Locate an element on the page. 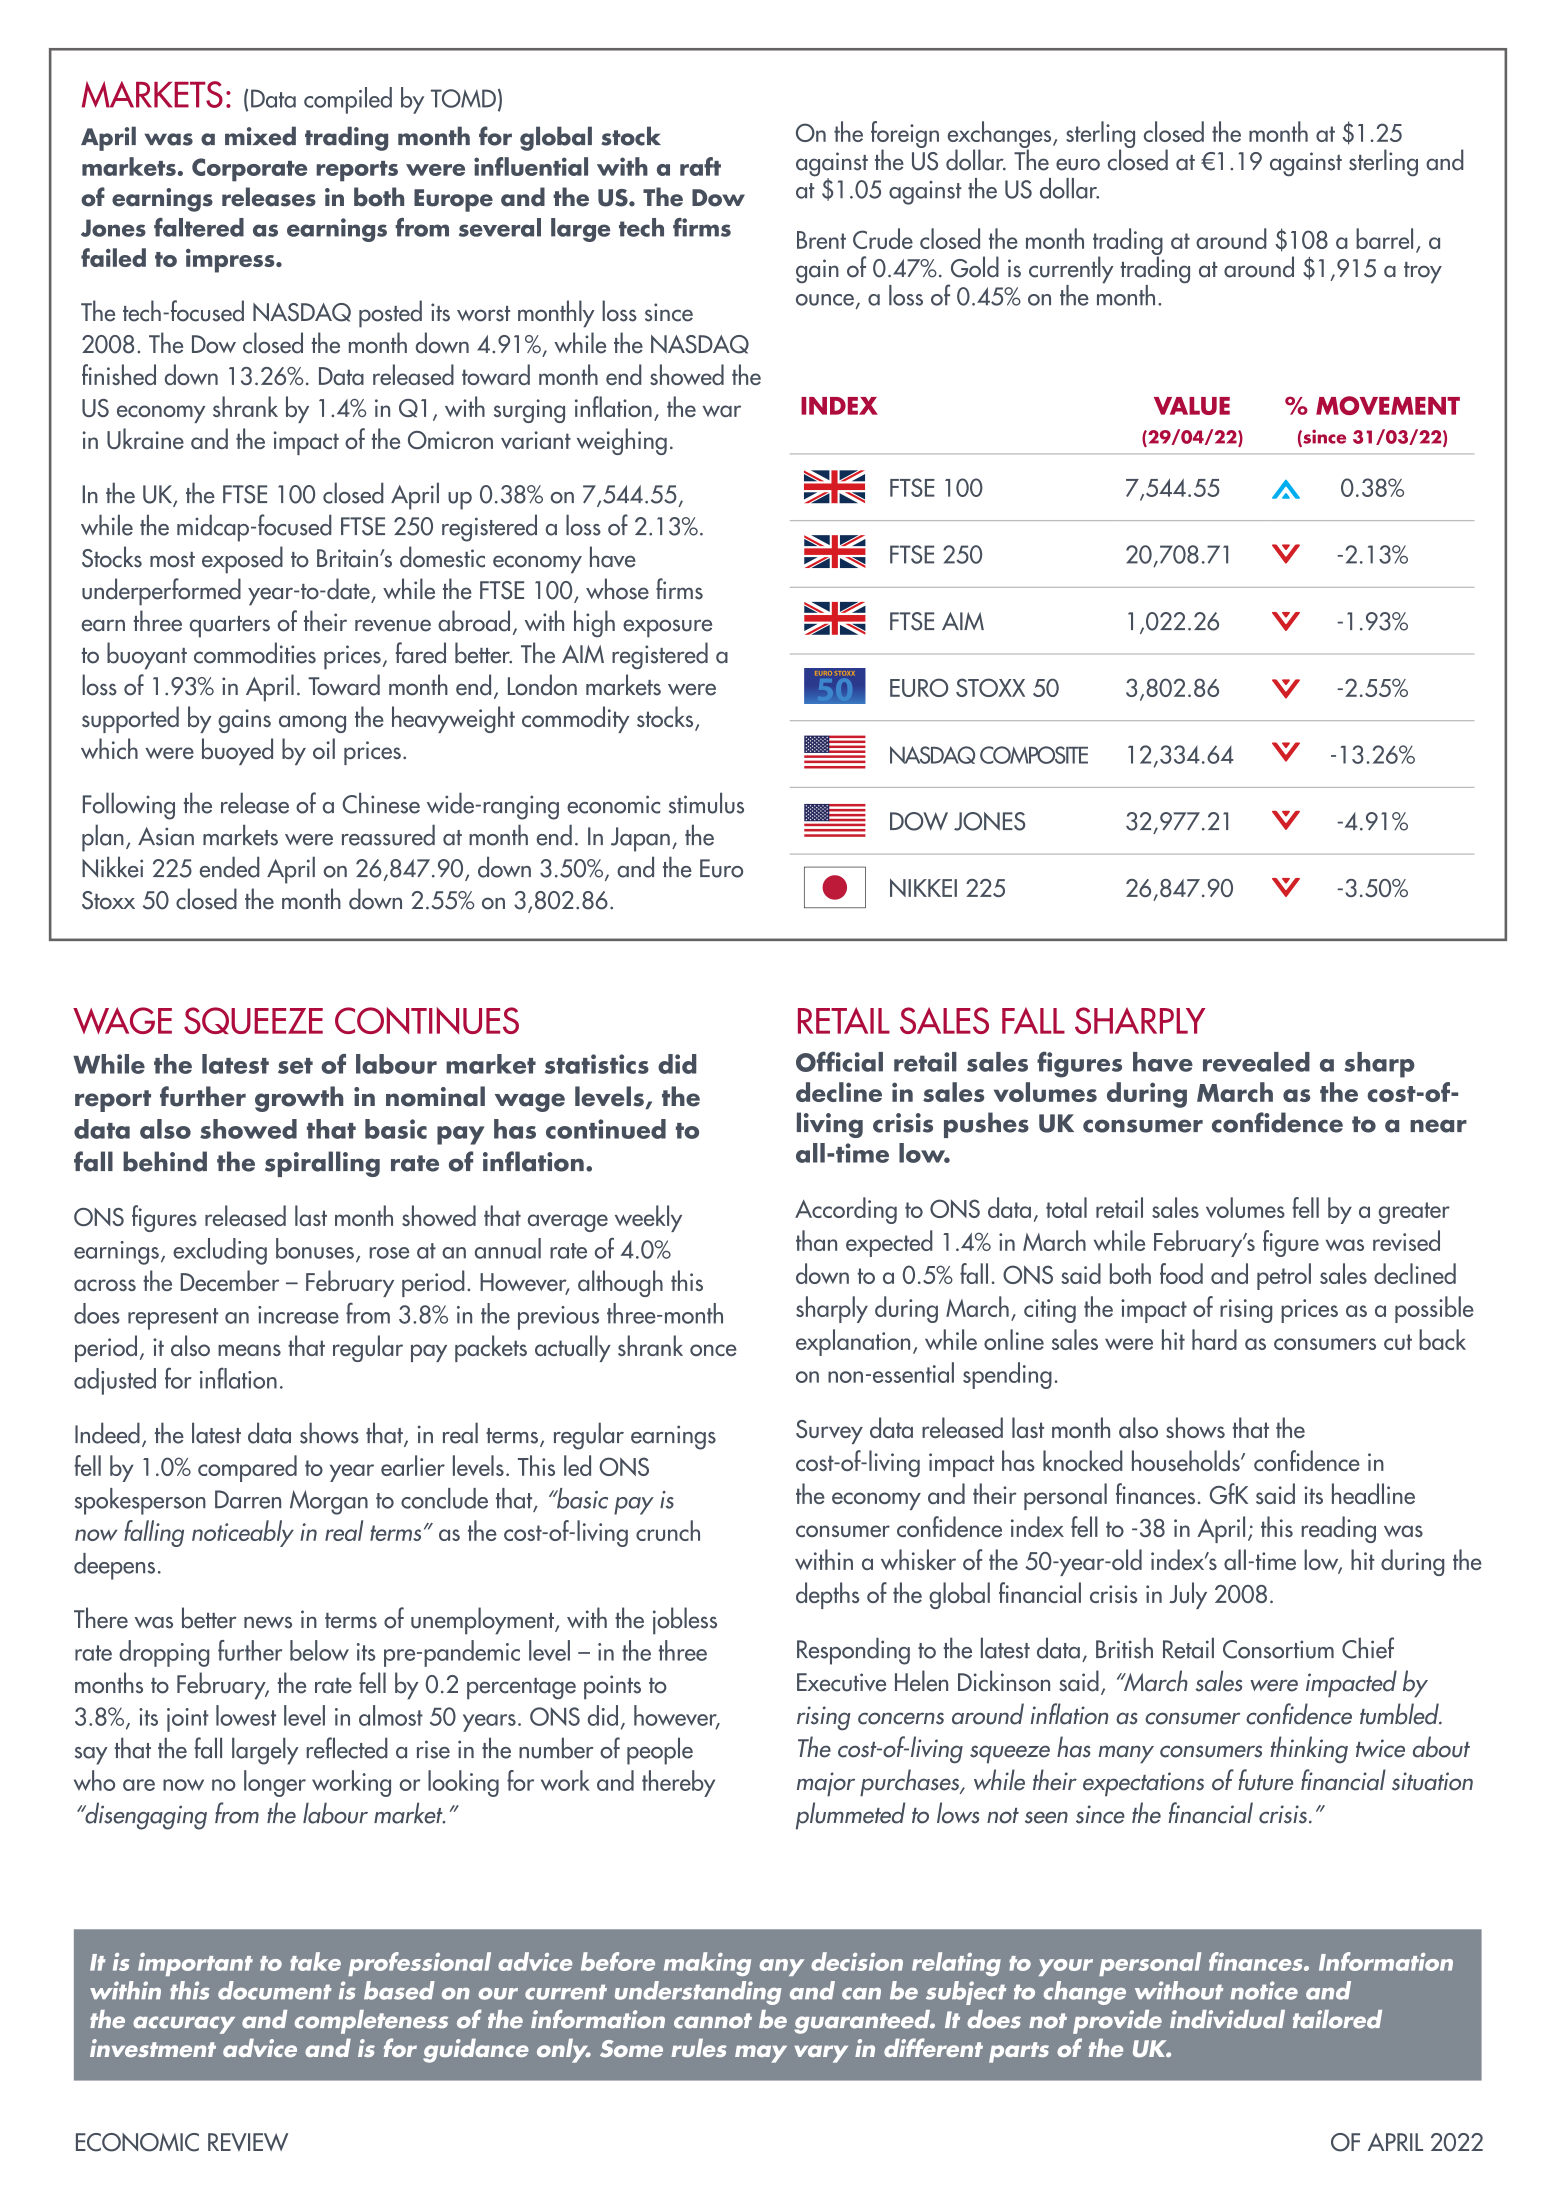  Official is located at coordinates (839, 1061).
